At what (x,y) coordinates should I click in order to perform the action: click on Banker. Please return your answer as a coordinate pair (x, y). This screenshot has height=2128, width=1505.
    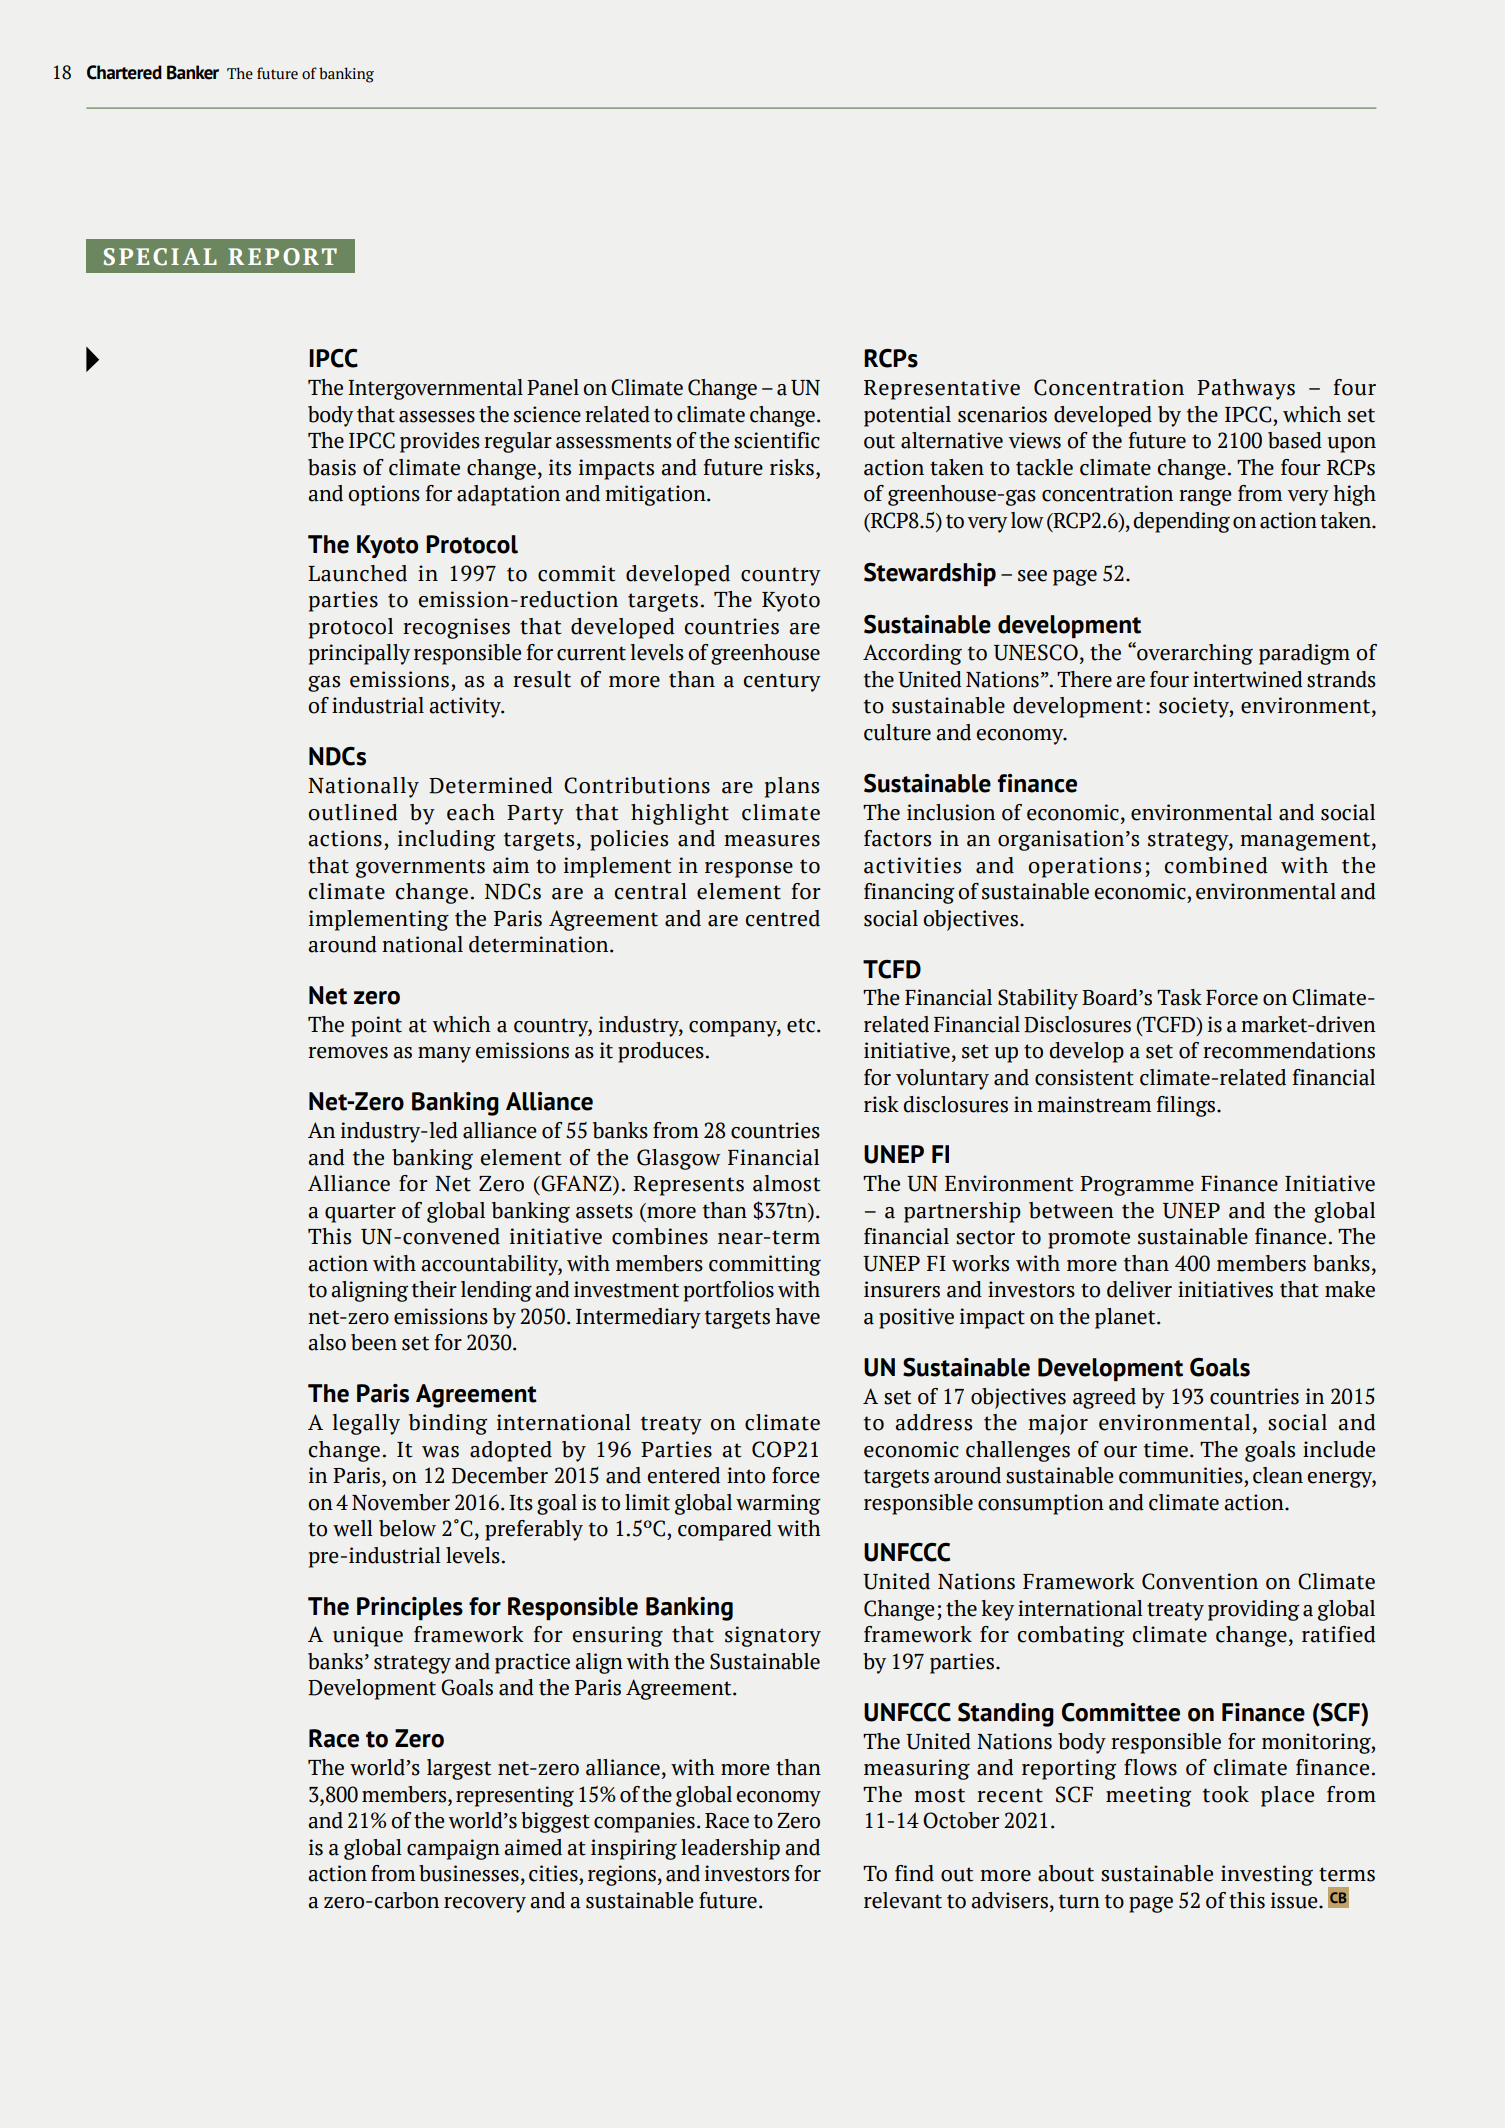
    Looking at the image, I should click on (193, 72).
